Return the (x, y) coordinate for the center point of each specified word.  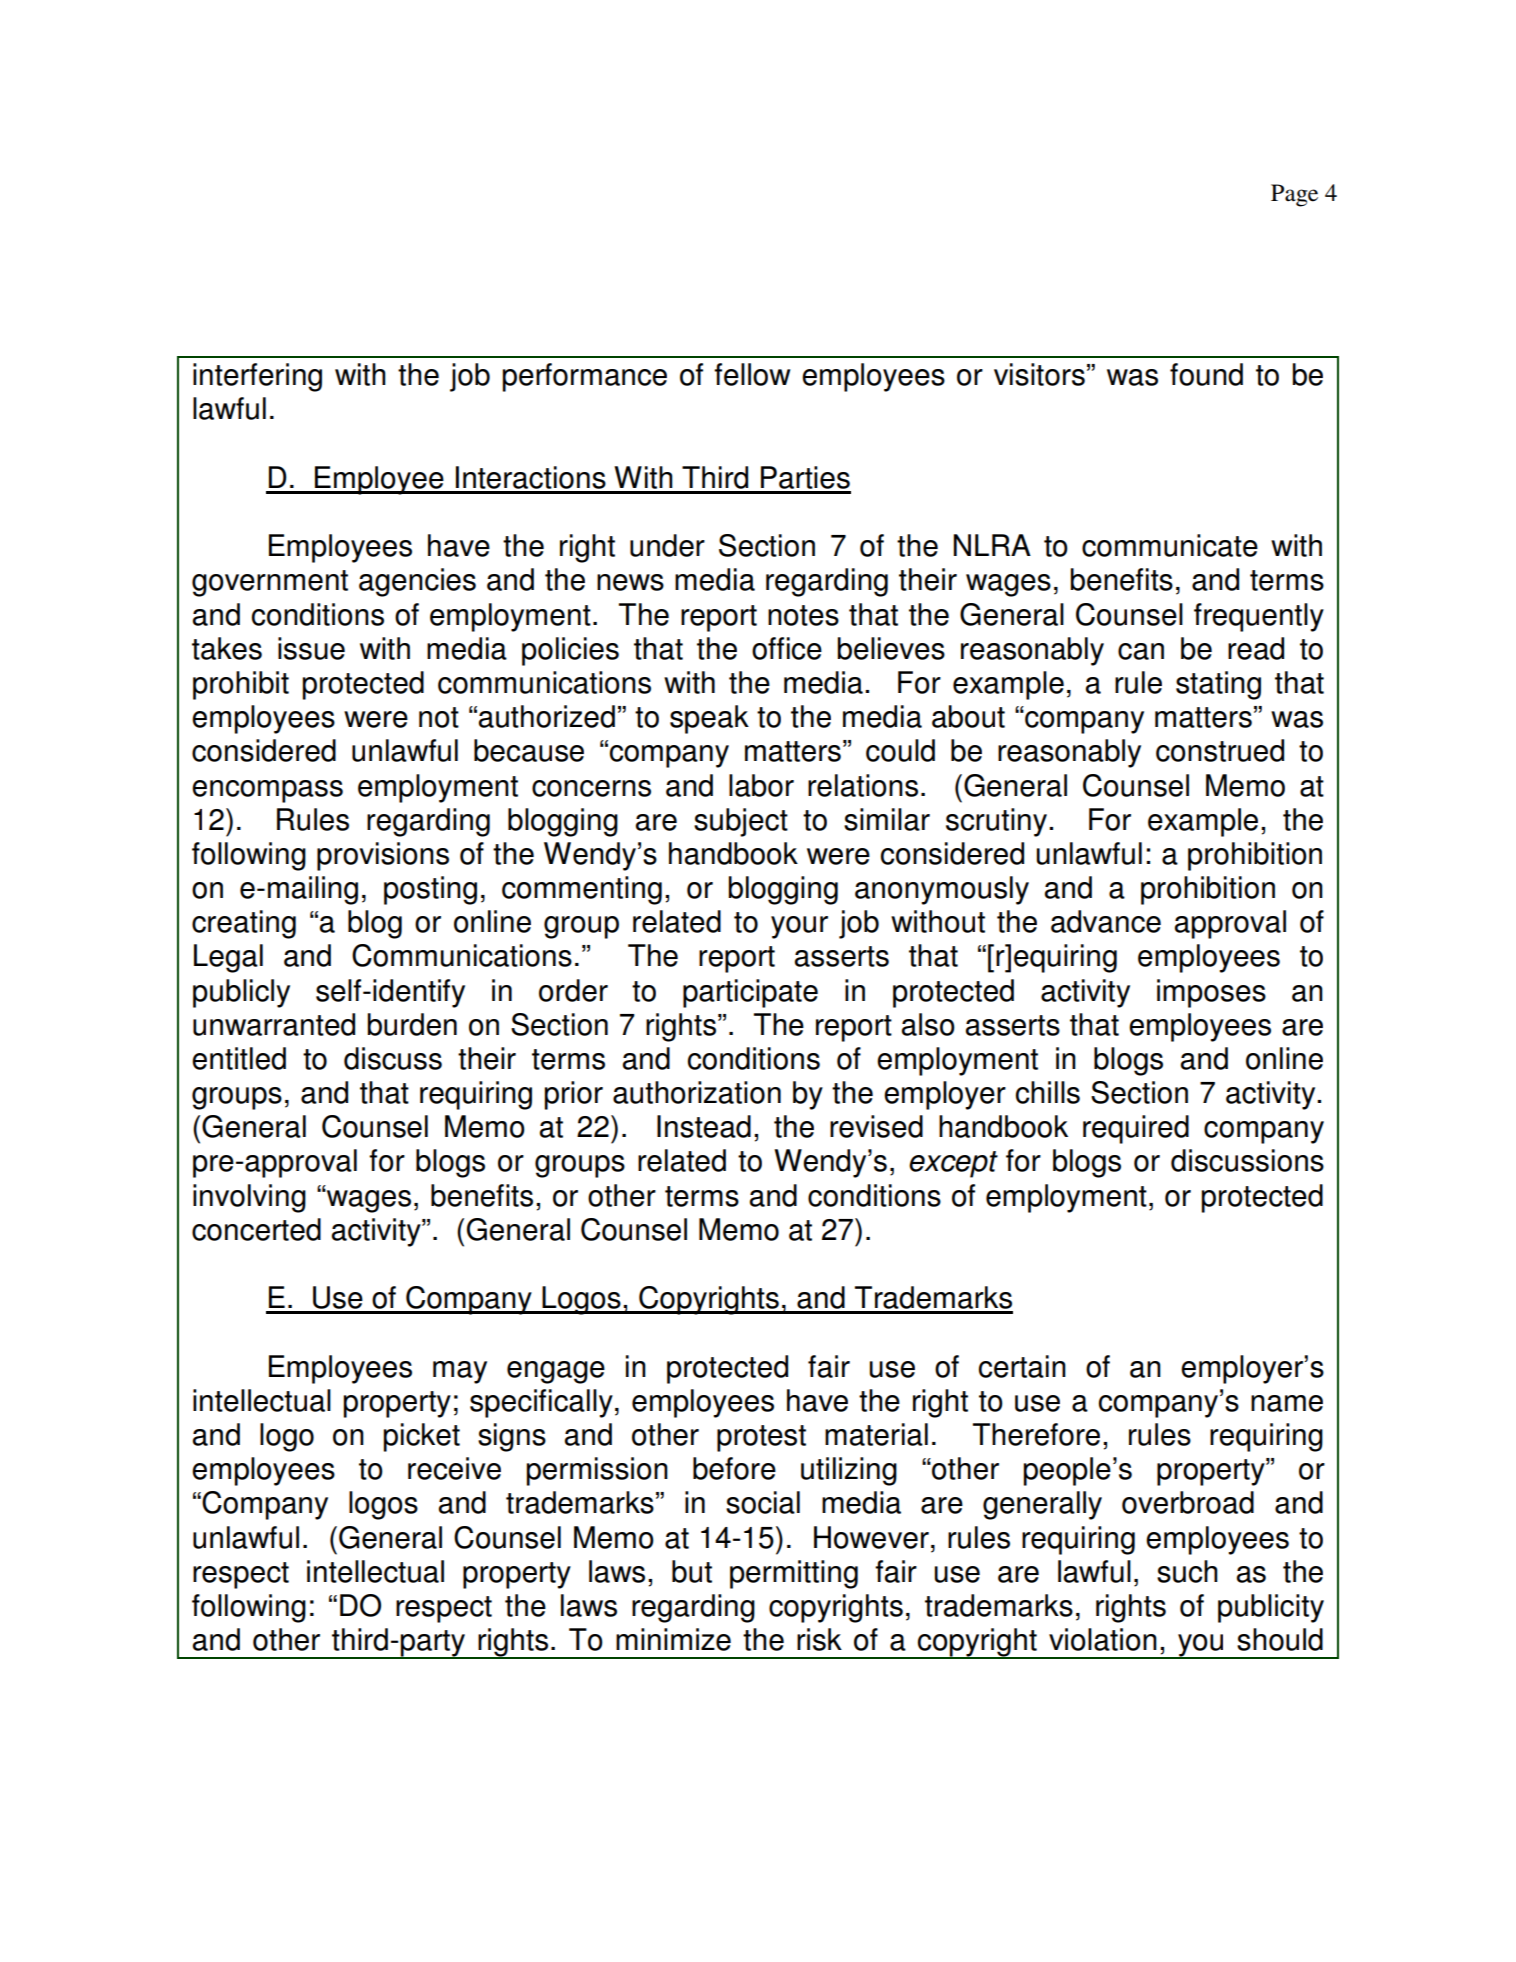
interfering (257, 377)
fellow (752, 374)
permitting (794, 1574)
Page (1294, 195)
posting (430, 890)
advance (1106, 921)
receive (454, 1468)
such (1187, 1571)
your (799, 927)
